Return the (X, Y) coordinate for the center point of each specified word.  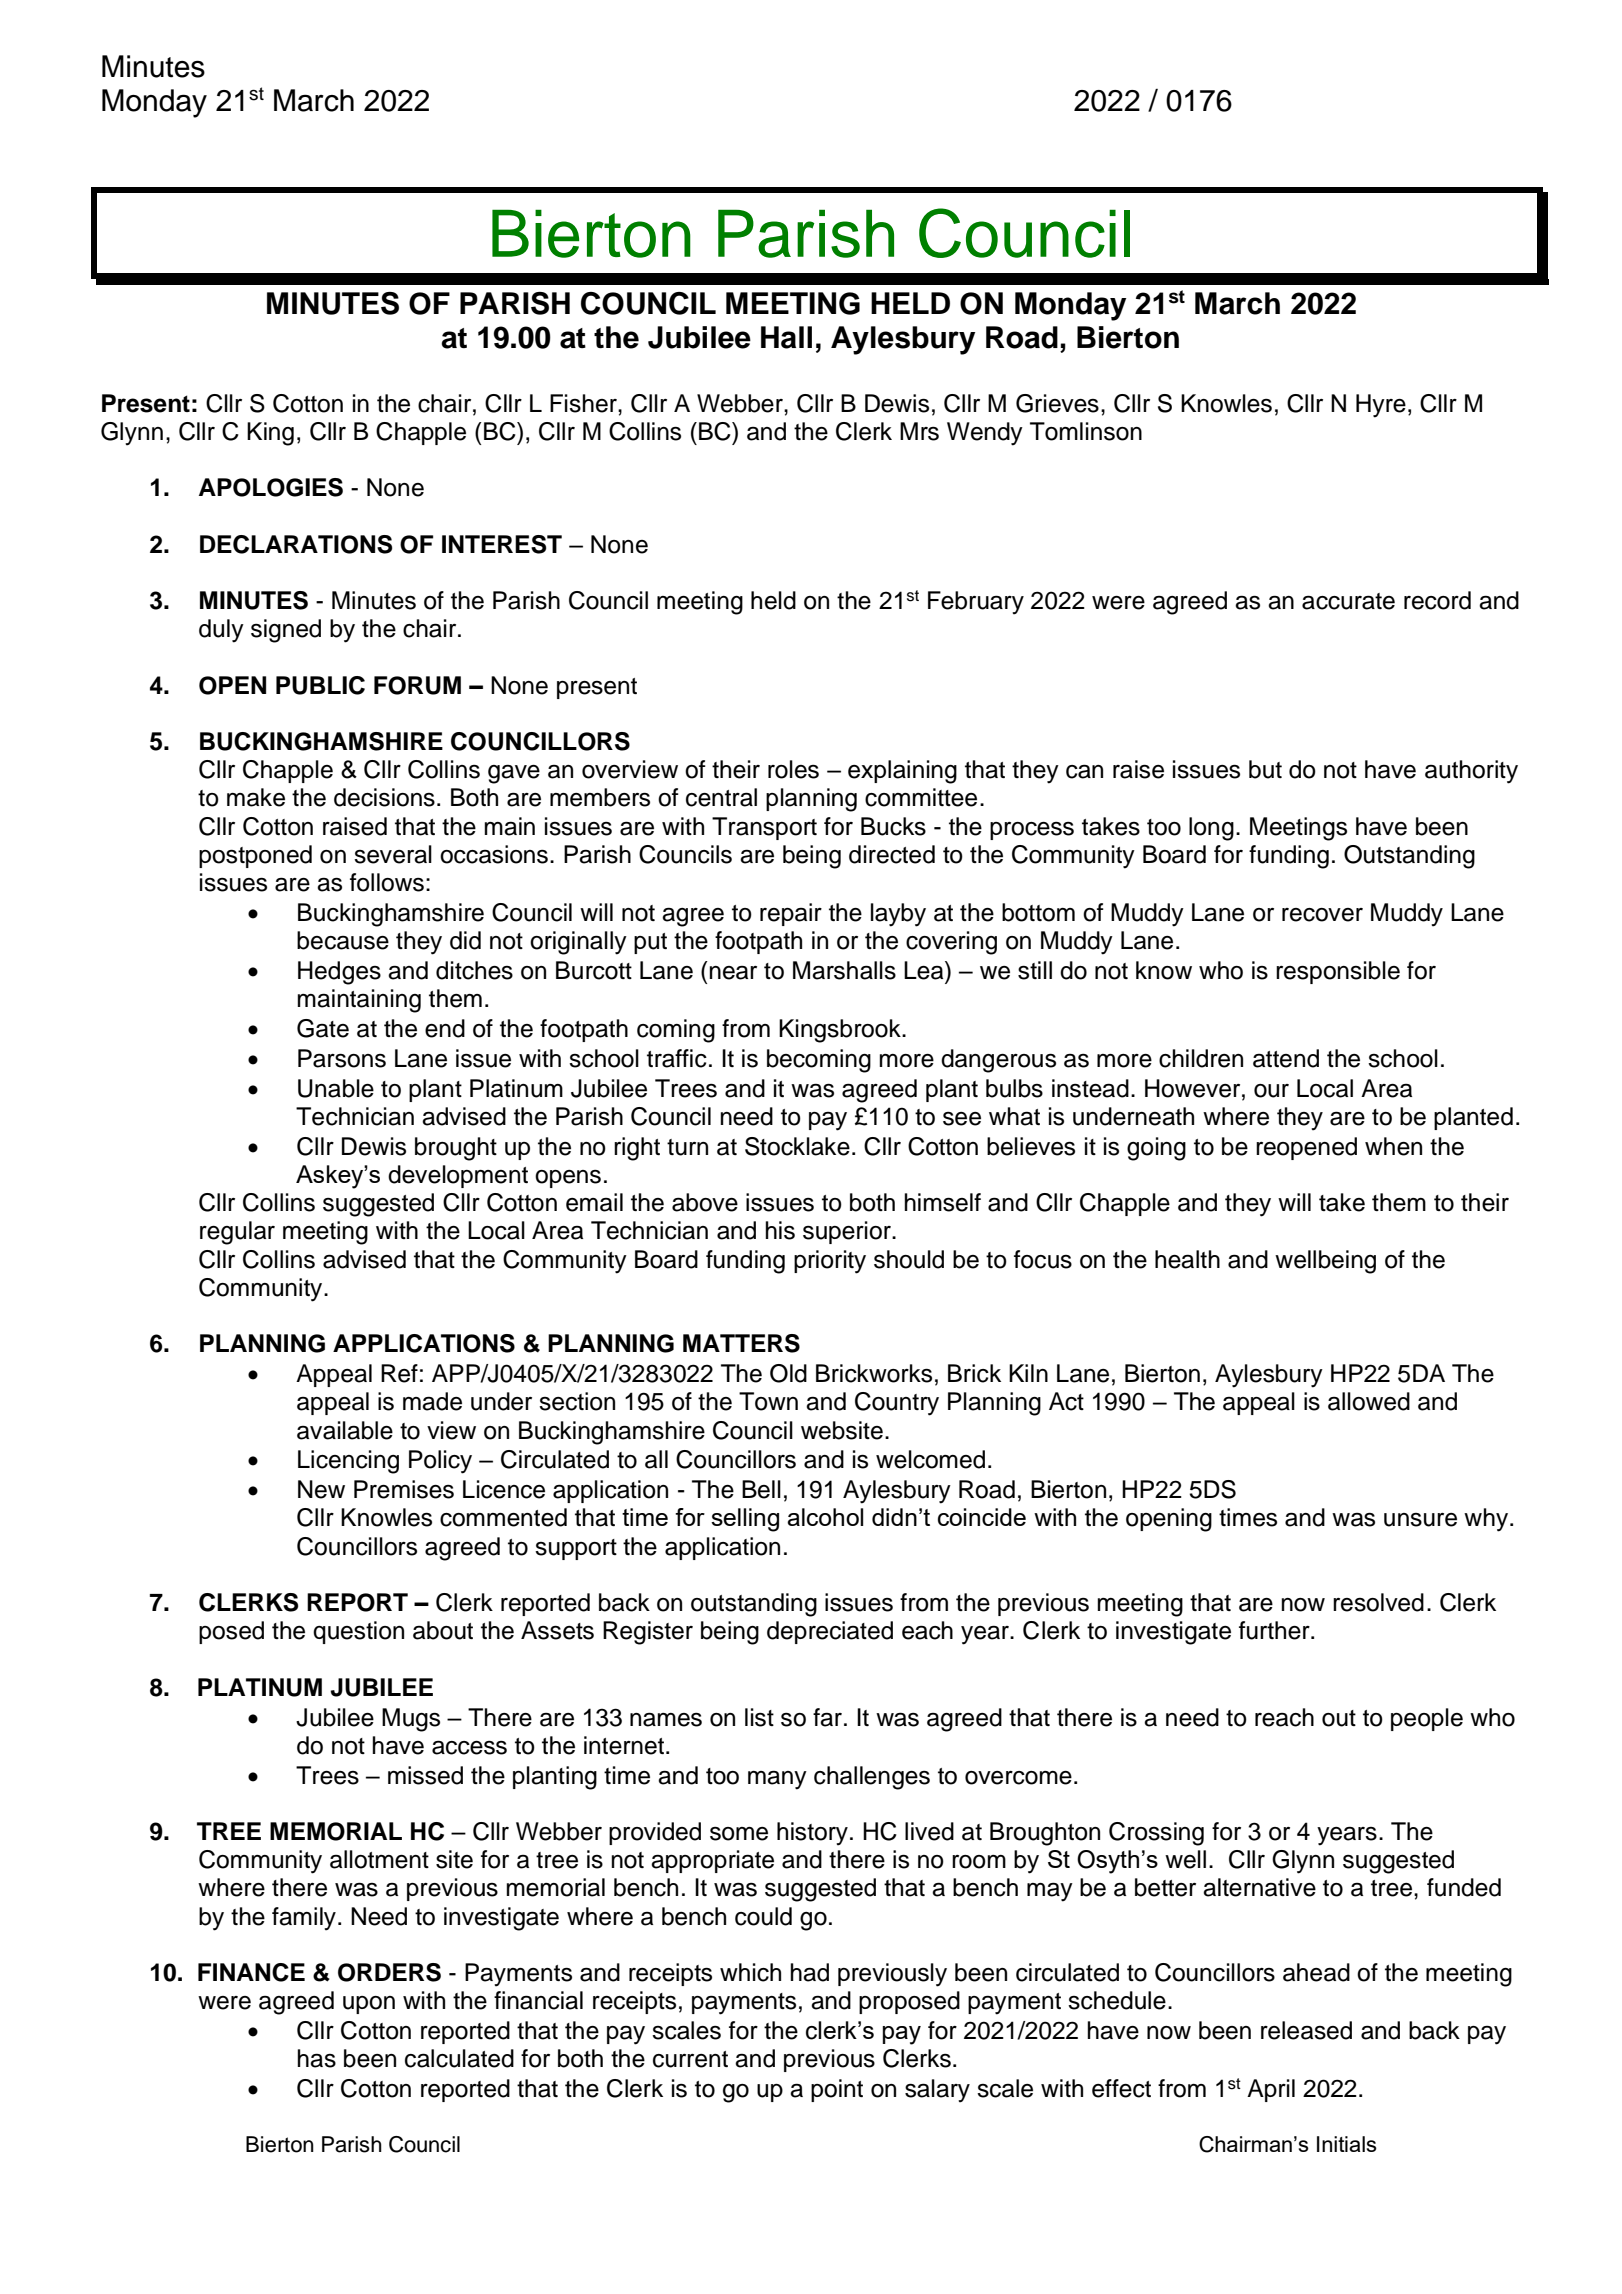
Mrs (919, 431)
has (316, 2058)
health (1187, 1259)
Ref (399, 1373)
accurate (1348, 601)
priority (830, 1262)
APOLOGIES (271, 487)
